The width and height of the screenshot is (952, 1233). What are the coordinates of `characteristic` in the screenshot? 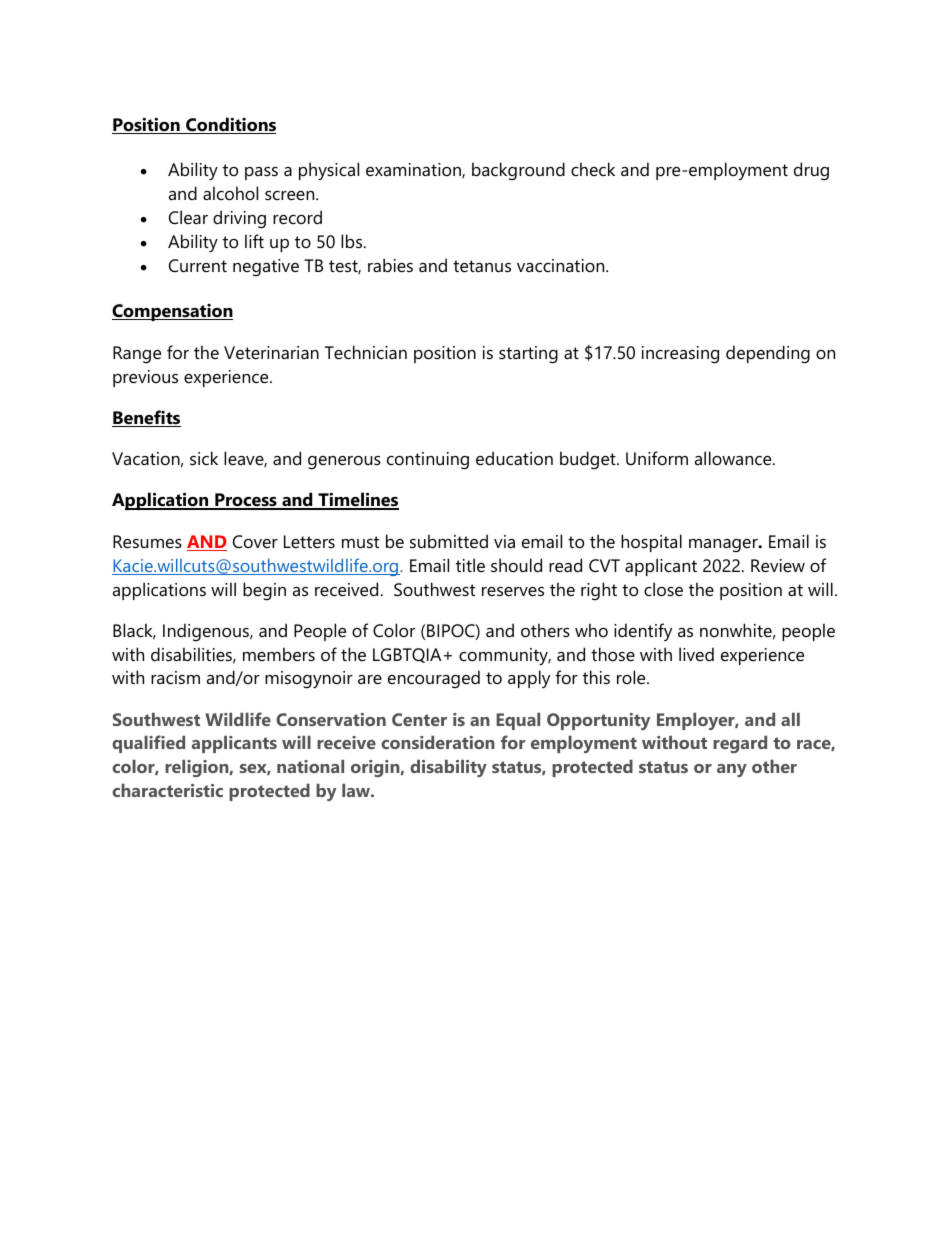 It's located at (167, 790).
